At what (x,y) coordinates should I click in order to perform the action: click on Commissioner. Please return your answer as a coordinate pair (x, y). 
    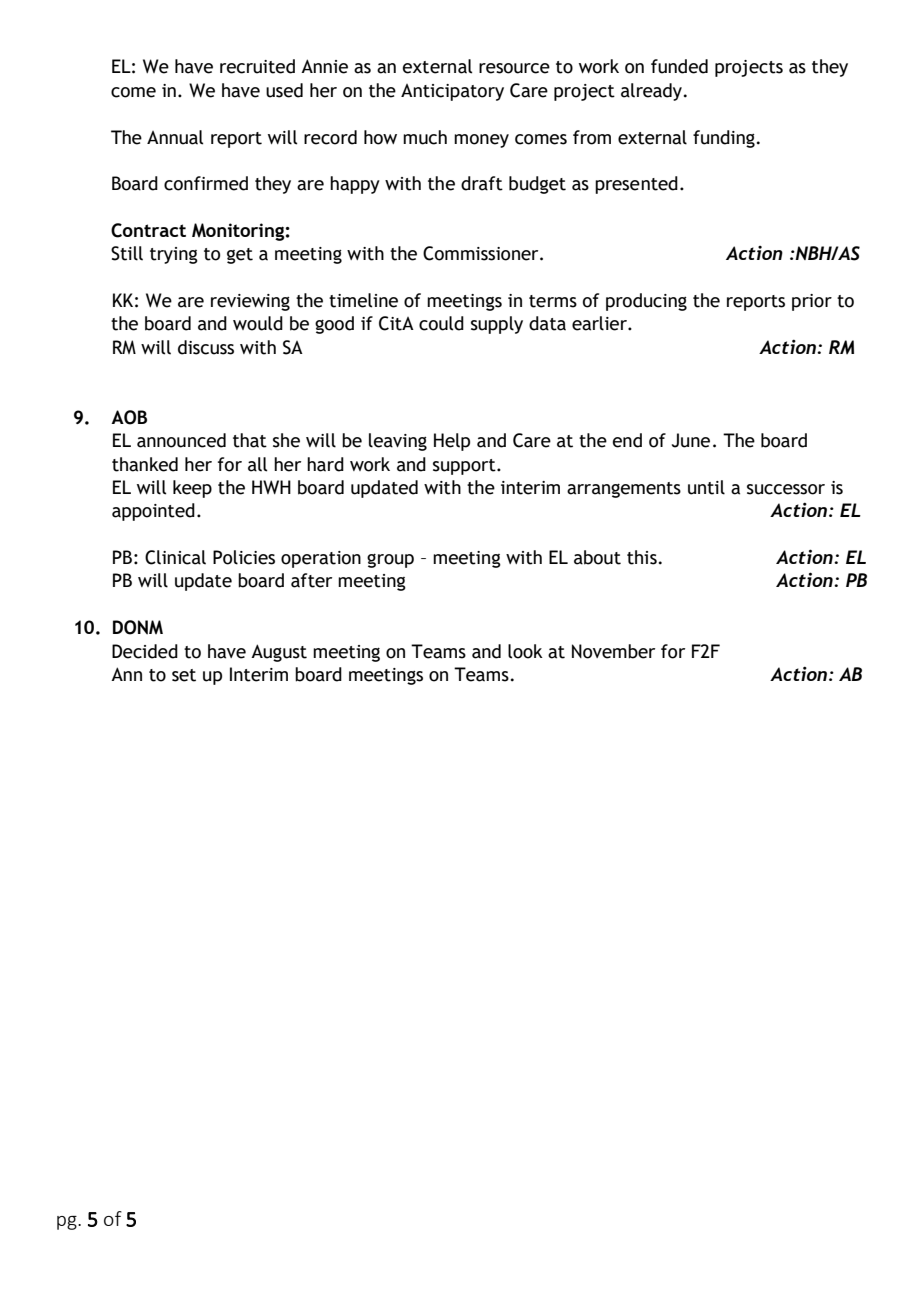
    Looking at the image, I should click on (482, 253).
